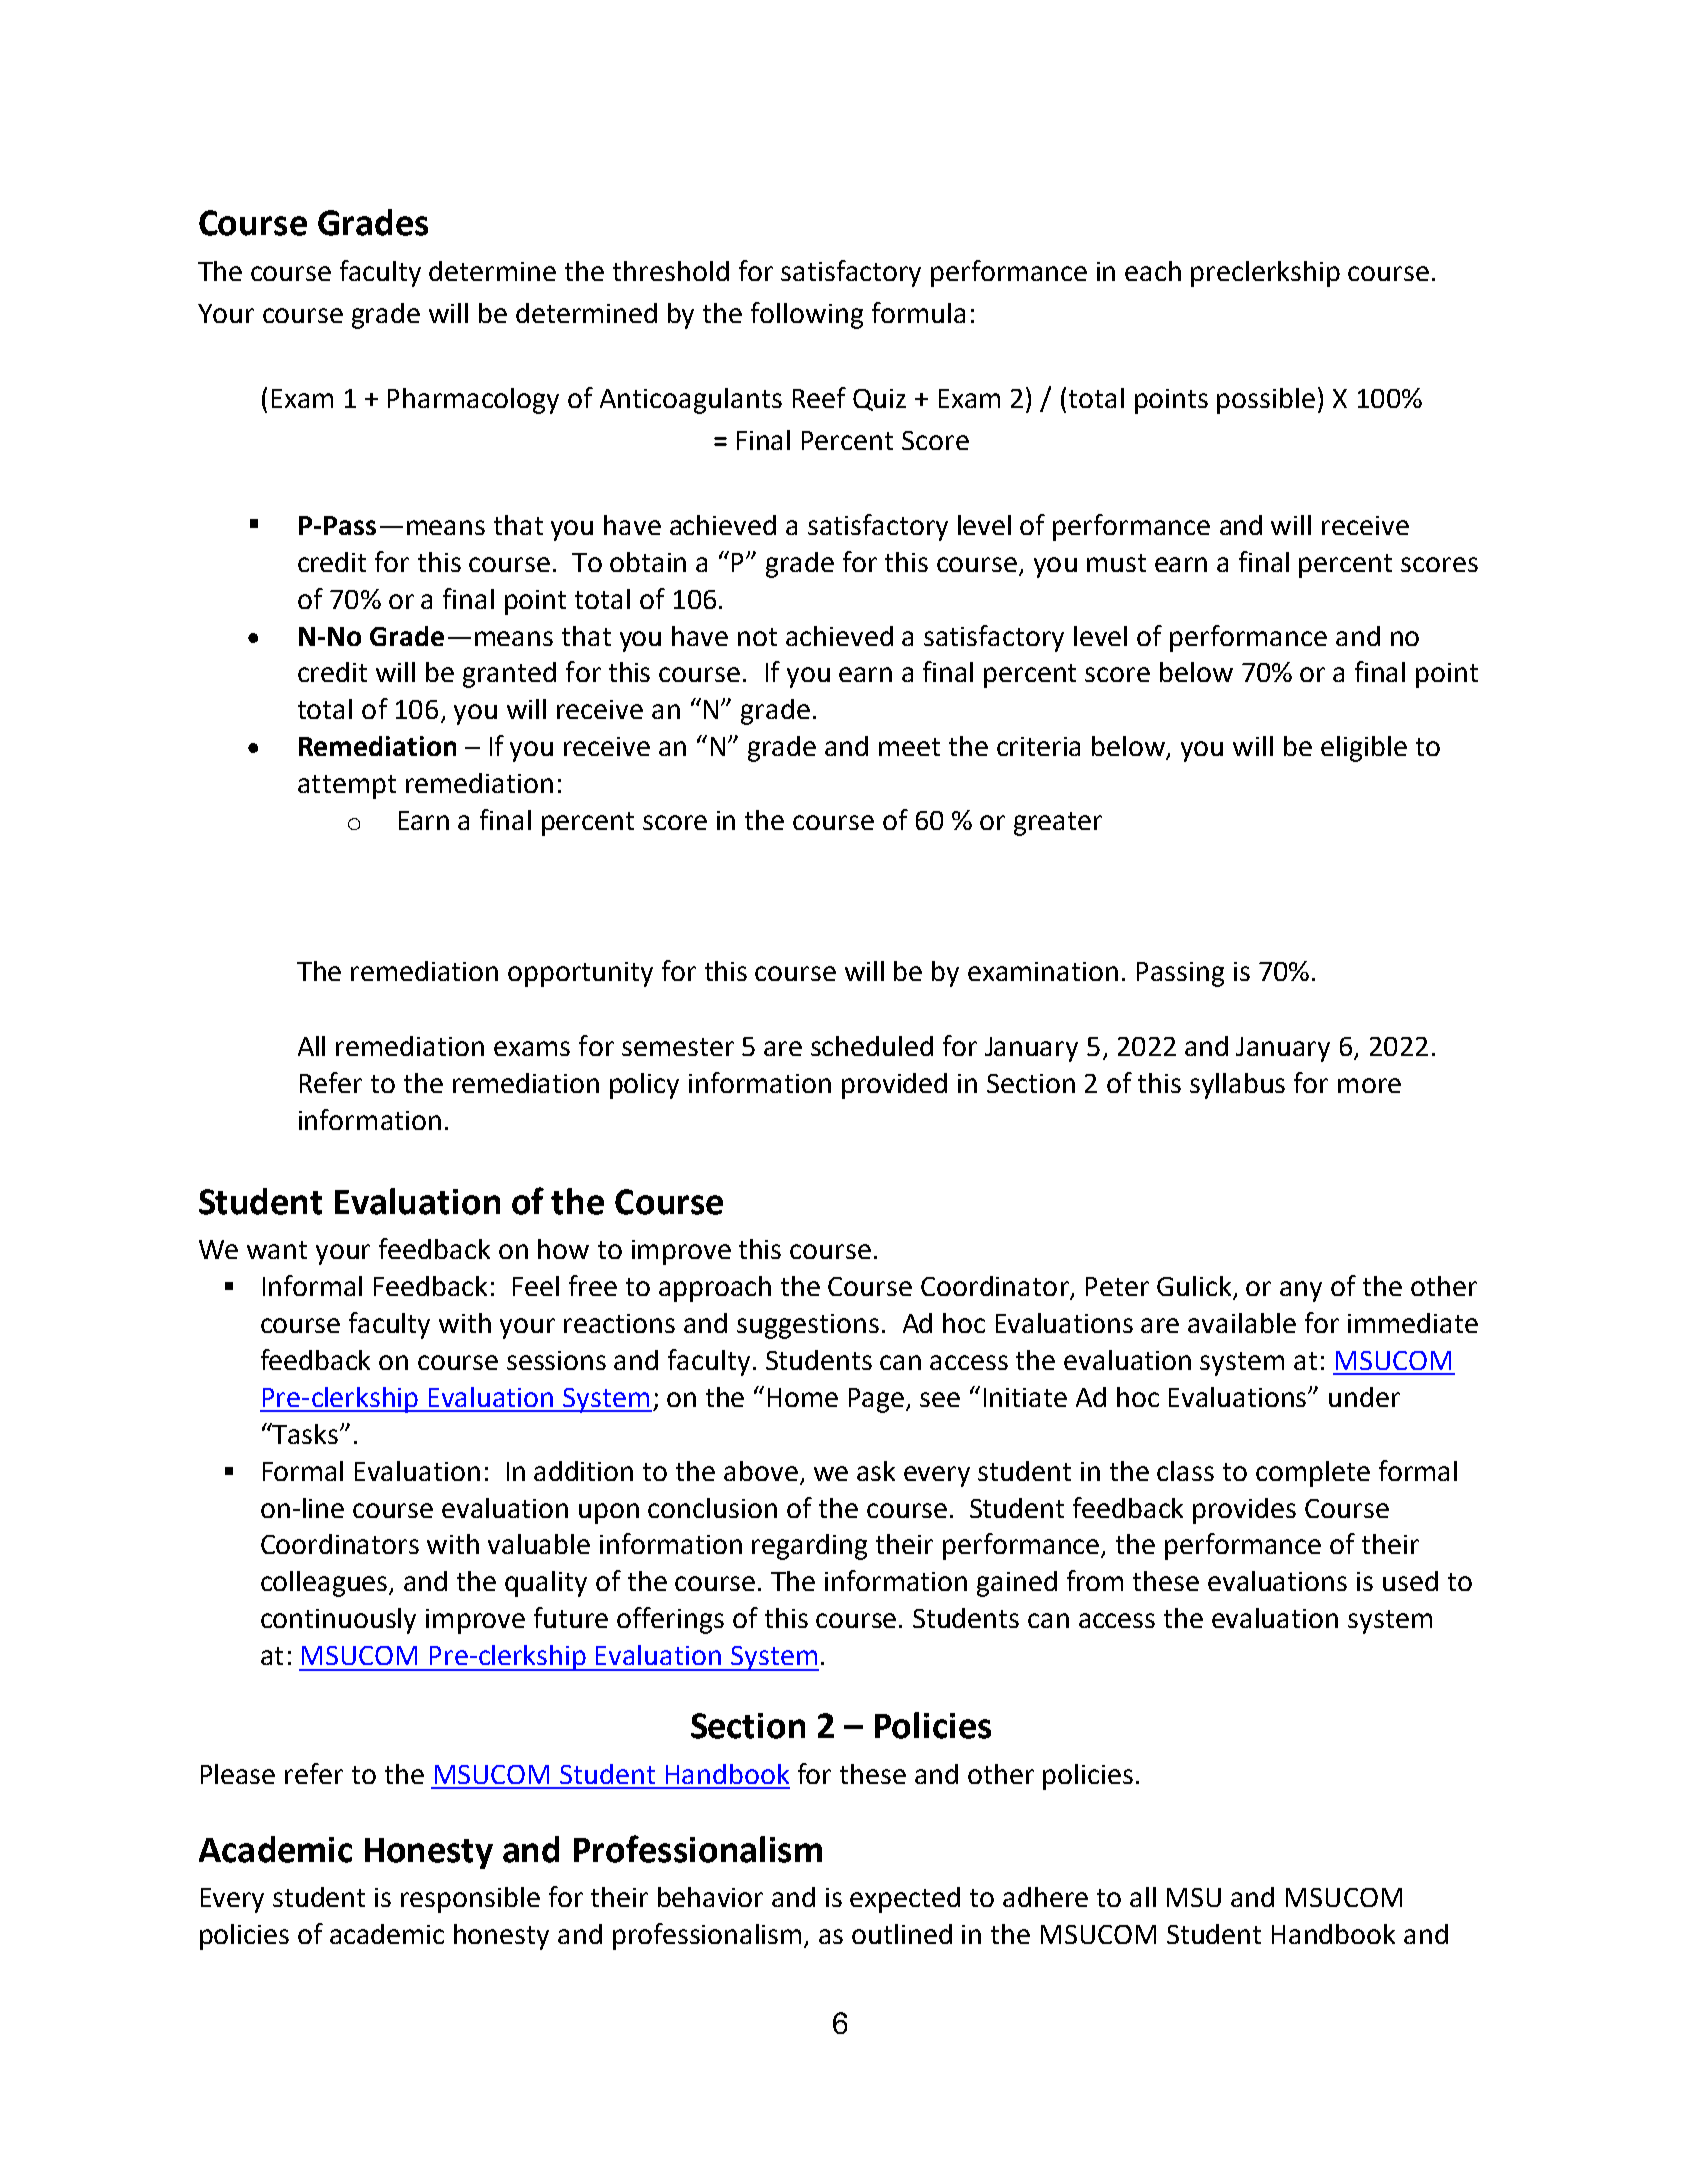 The height and width of the document is (2176, 1682). I want to click on meet, so click(909, 747).
